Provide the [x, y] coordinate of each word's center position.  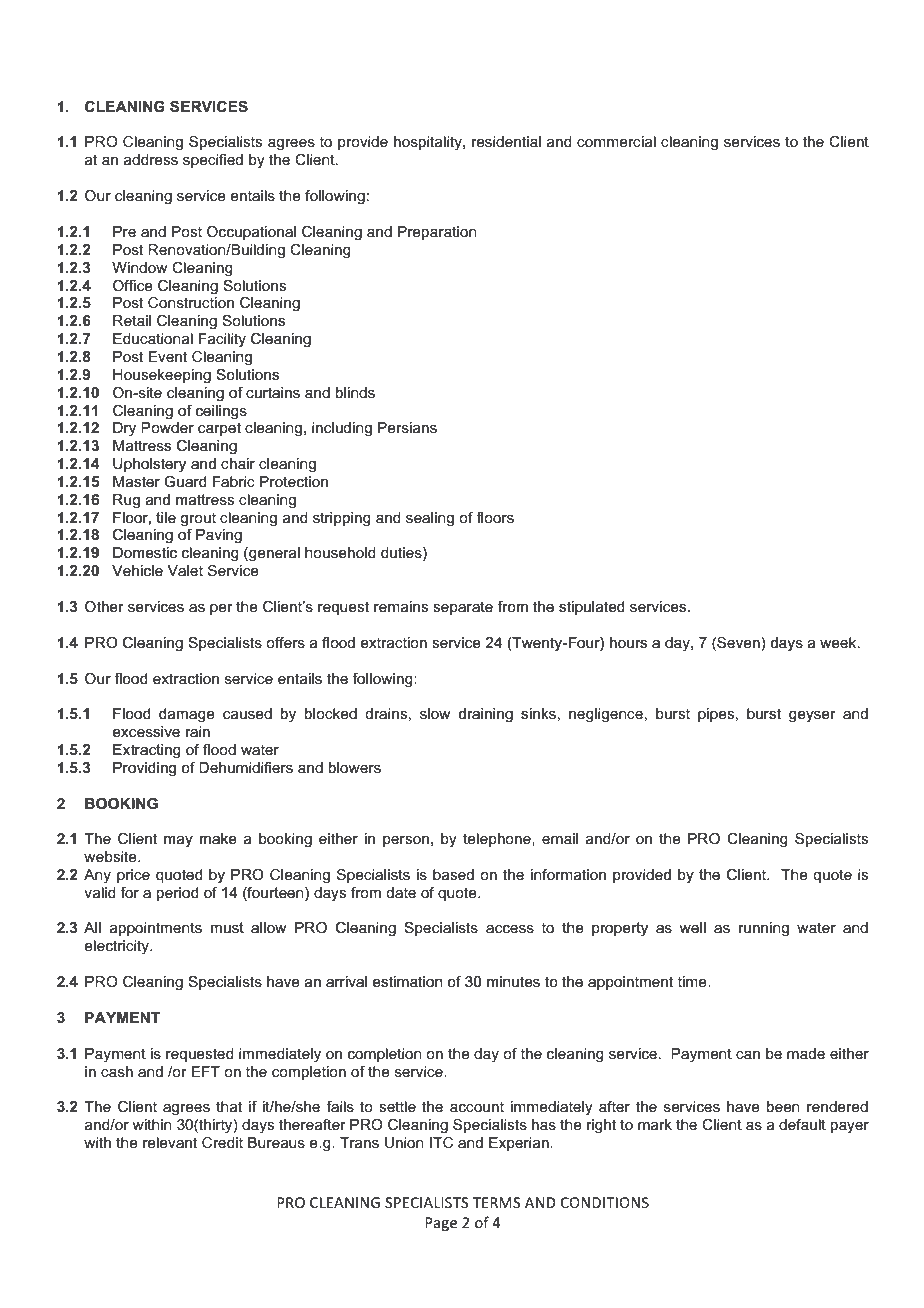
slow [435, 713]
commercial [616, 141]
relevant [170, 1142]
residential [506, 141]
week [839, 643]
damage [187, 715]
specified [213, 161]
